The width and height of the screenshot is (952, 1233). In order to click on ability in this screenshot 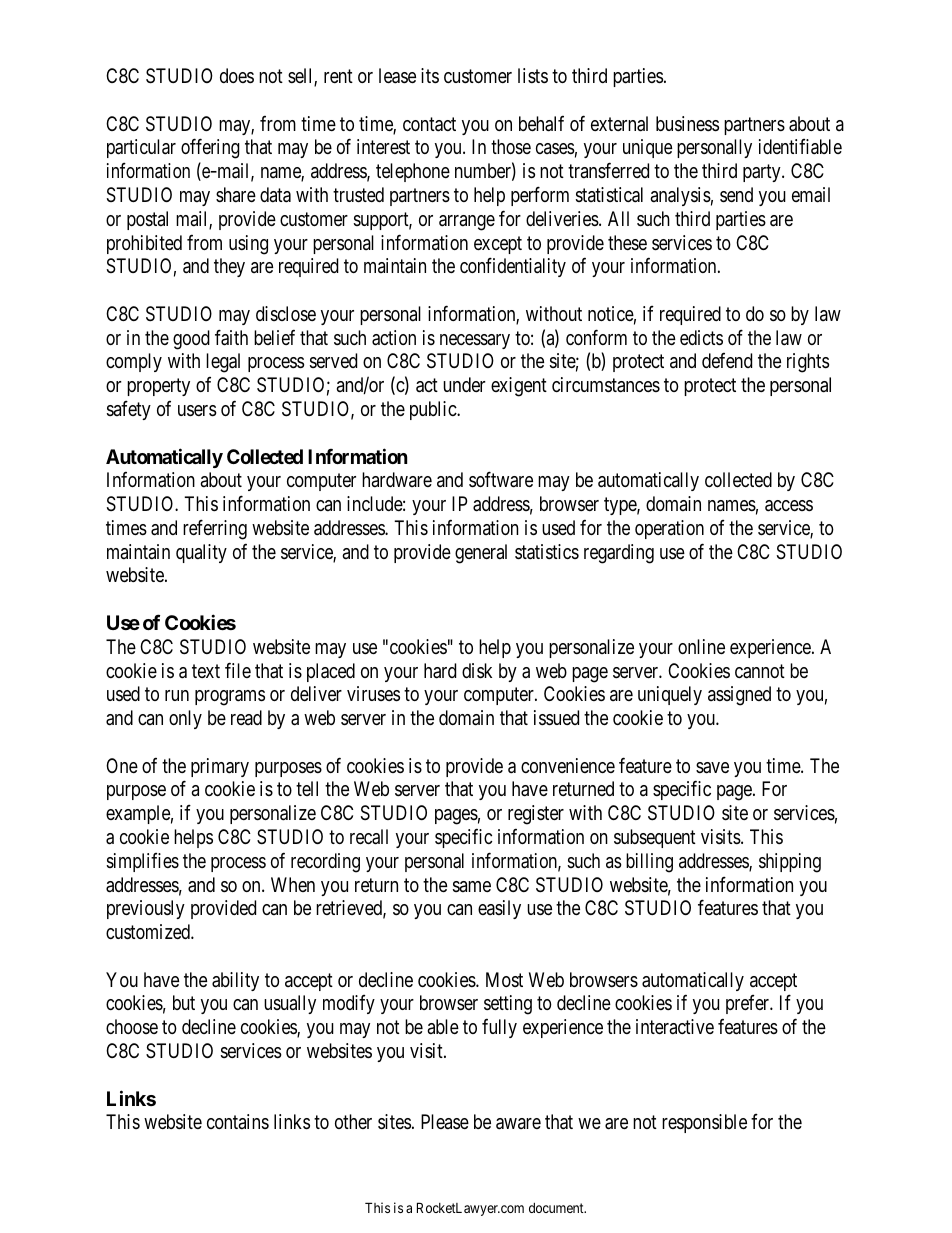, I will do `click(235, 981)`.
